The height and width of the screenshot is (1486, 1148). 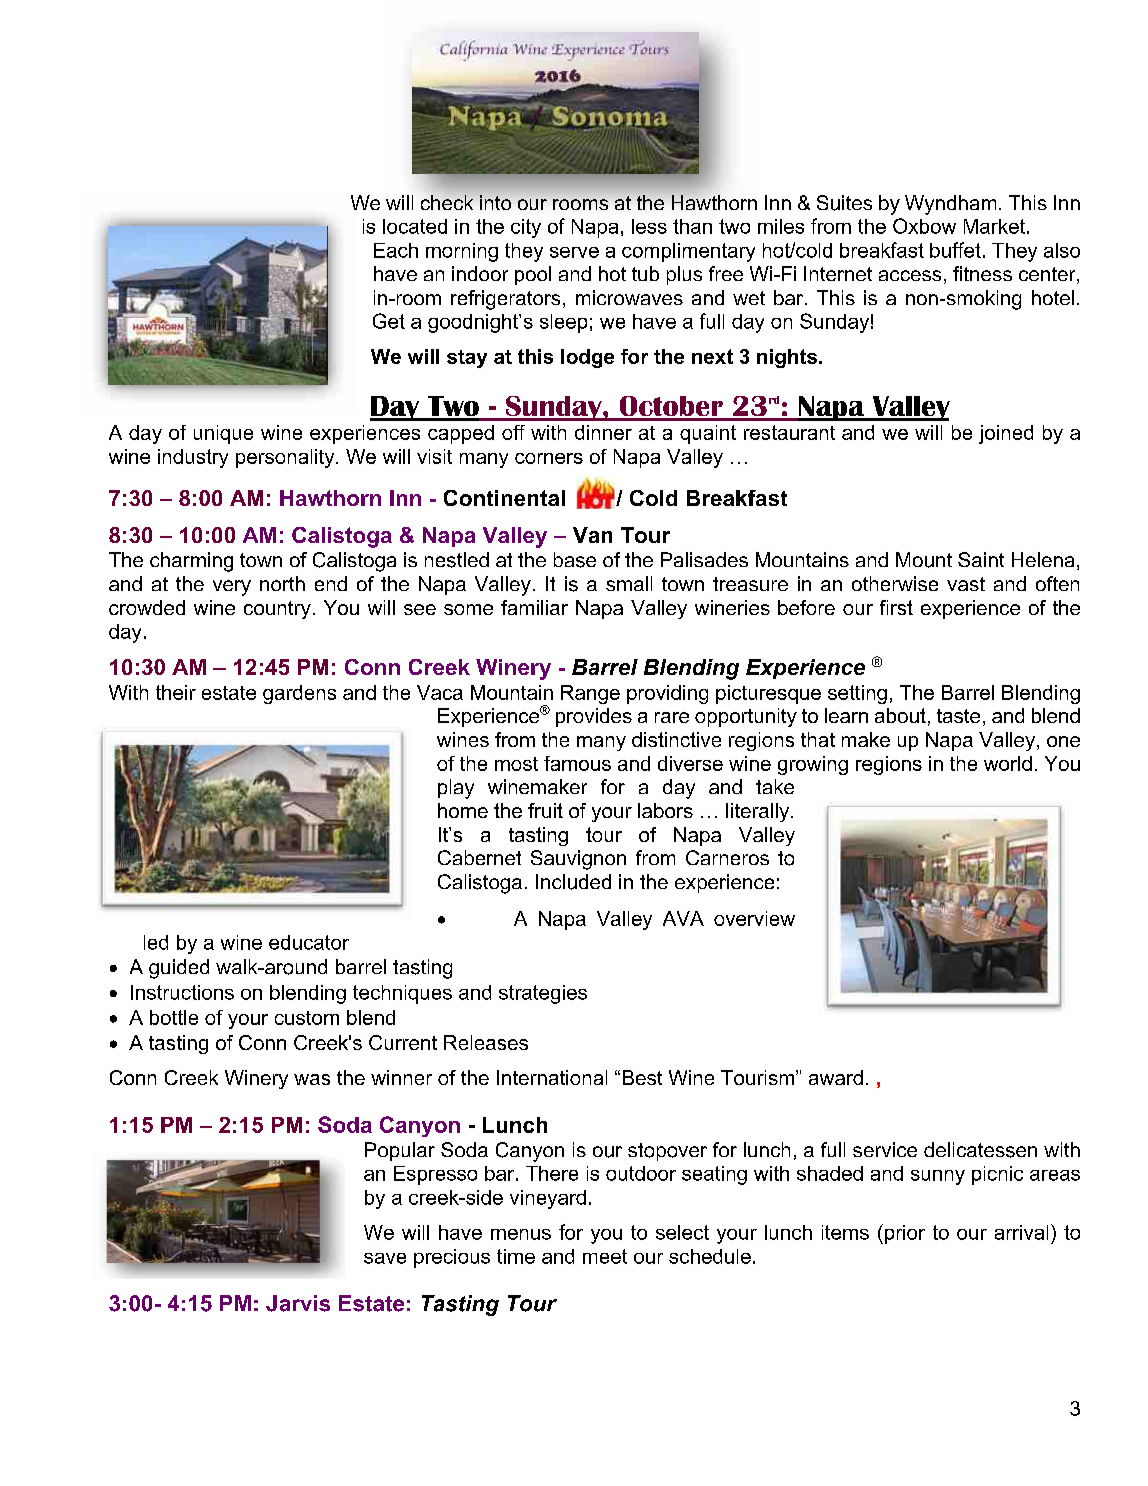 What do you see at coordinates (396, 250) in the screenshot?
I see `Each` at bounding box center [396, 250].
